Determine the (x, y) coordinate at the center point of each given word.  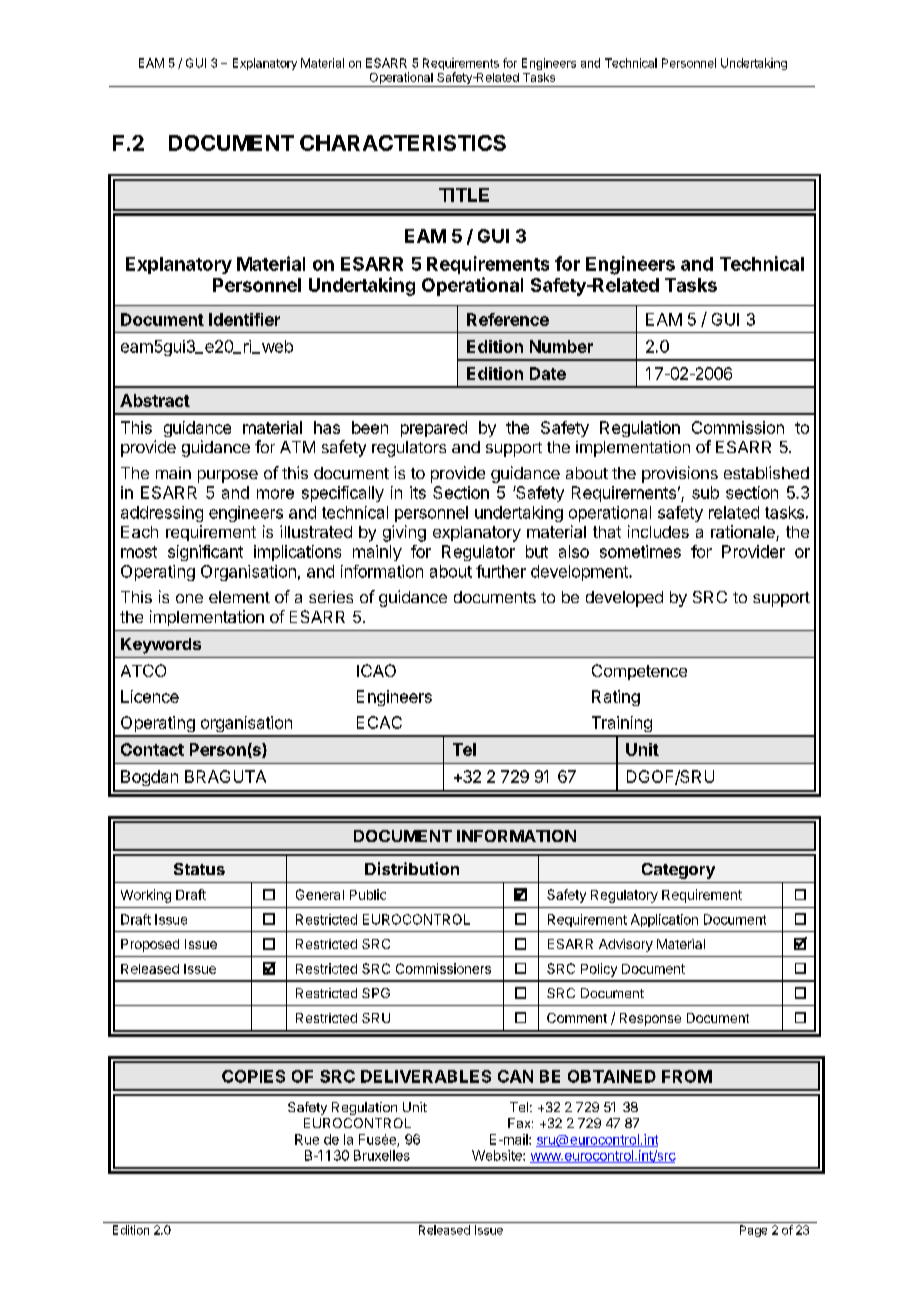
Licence (150, 696)
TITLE (464, 195)
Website (498, 1155)
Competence (639, 672)
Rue (307, 1139)
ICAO (376, 670)
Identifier (244, 319)
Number (561, 346)
